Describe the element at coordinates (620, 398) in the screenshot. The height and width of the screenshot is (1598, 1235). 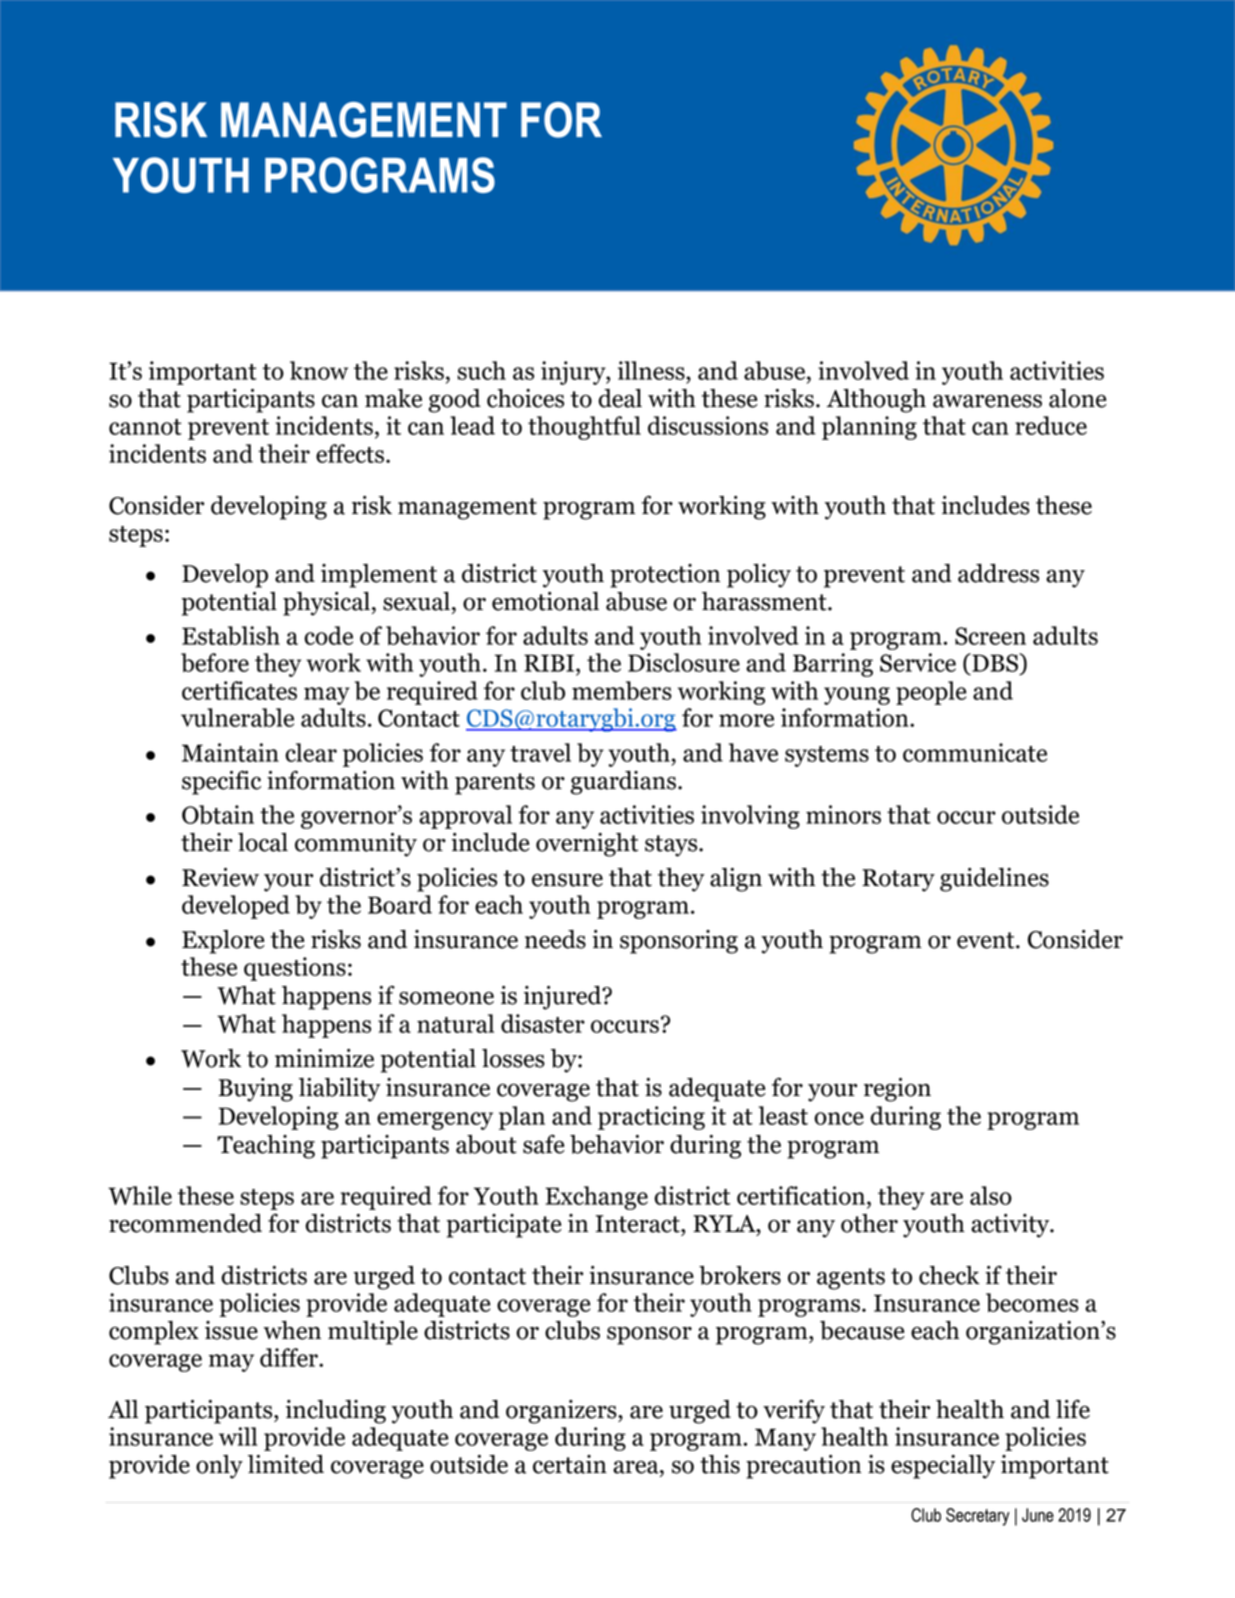
I see `deal` at that location.
